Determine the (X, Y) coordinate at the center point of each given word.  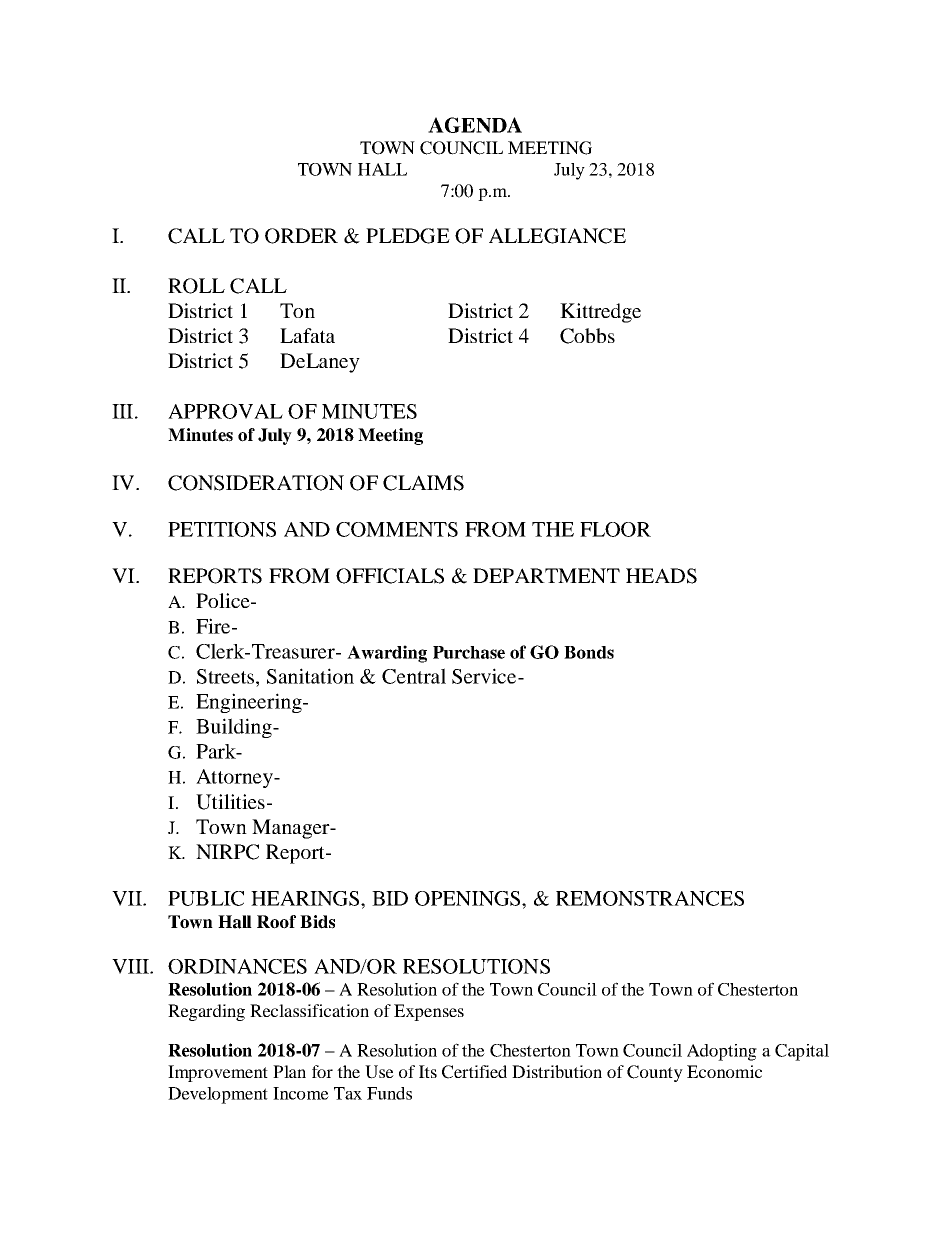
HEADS (661, 576)
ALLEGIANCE (557, 236)
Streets (225, 676)
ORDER (301, 236)
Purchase (469, 652)
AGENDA (475, 125)
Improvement (218, 1073)
